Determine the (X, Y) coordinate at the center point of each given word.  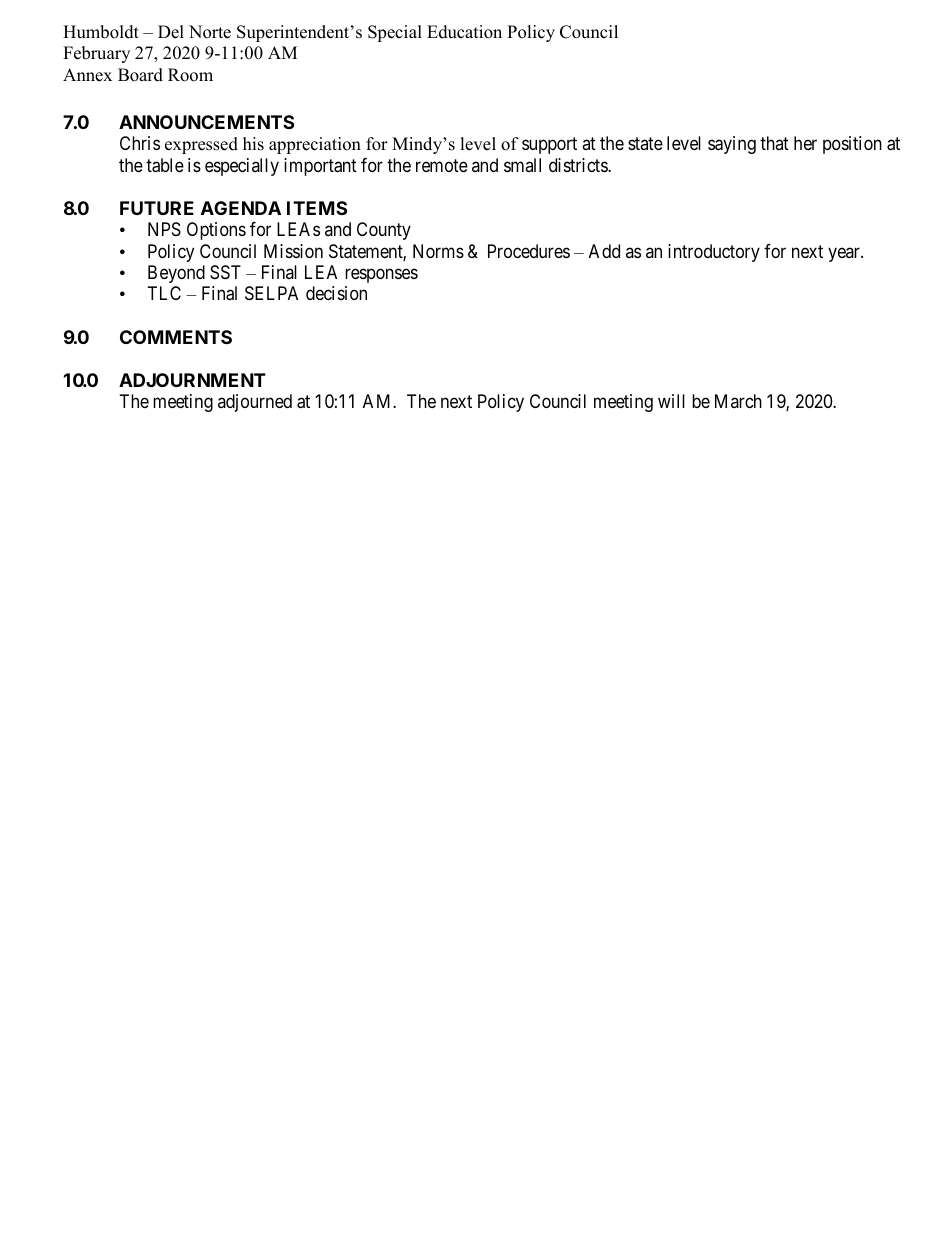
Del (171, 32)
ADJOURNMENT (192, 380)
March (738, 401)
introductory (714, 253)
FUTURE (157, 208)
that (774, 143)
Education (464, 32)
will (671, 401)
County (384, 231)
